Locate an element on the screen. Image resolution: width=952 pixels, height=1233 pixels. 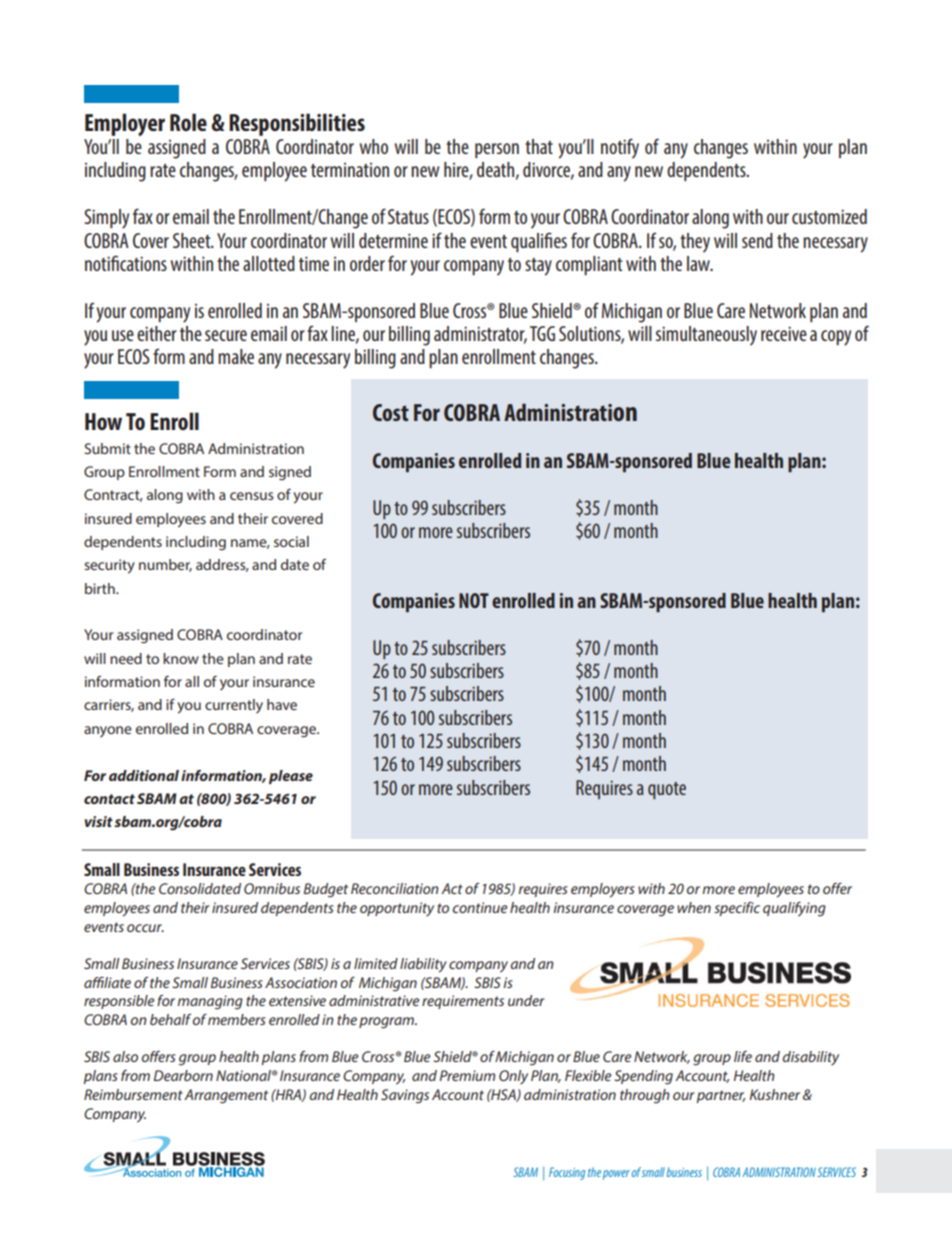
Omnibus is located at coordinates (272, 888).
